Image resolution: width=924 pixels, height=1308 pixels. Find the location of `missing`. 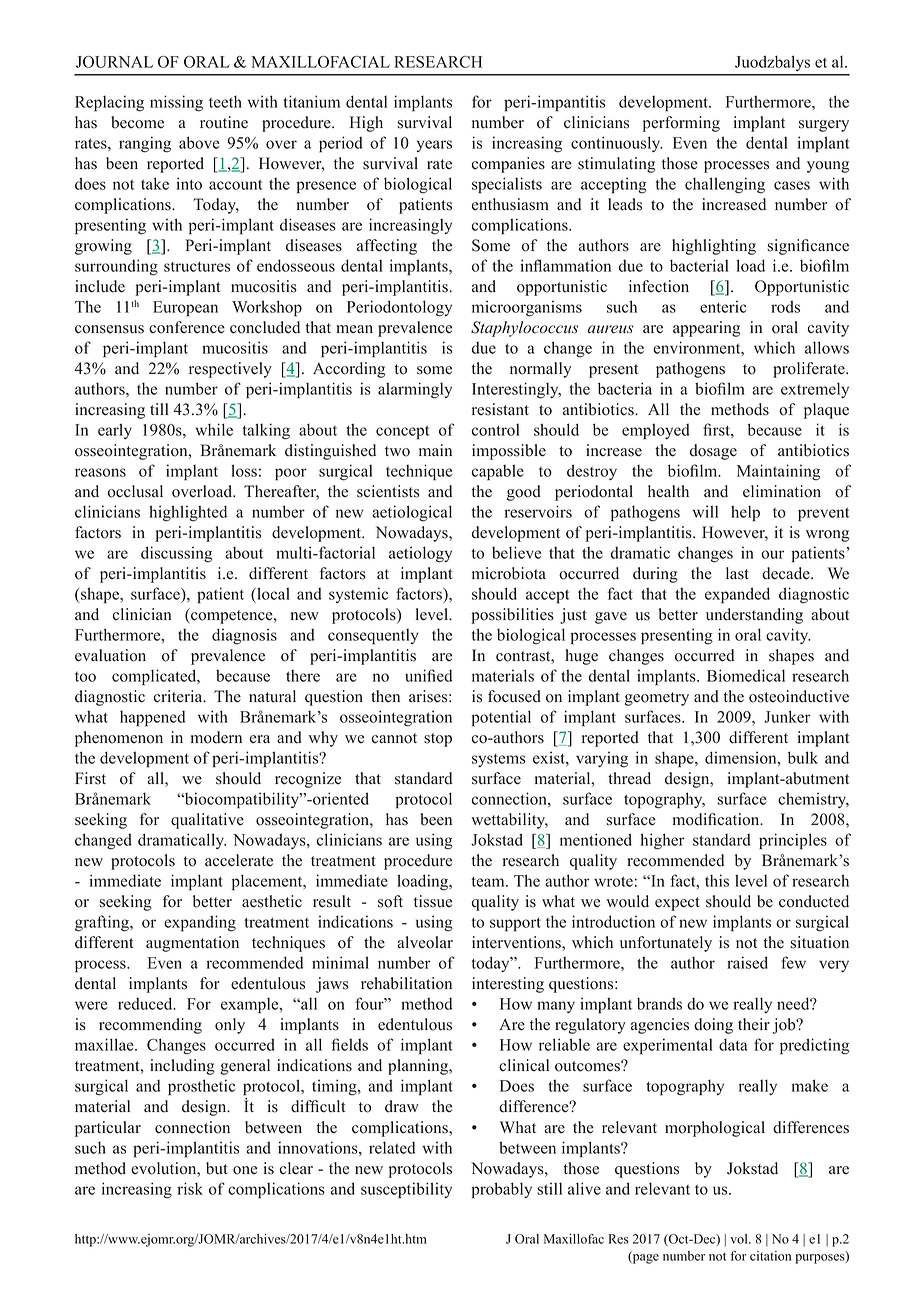

missing is located at coordinates (176, 103).
